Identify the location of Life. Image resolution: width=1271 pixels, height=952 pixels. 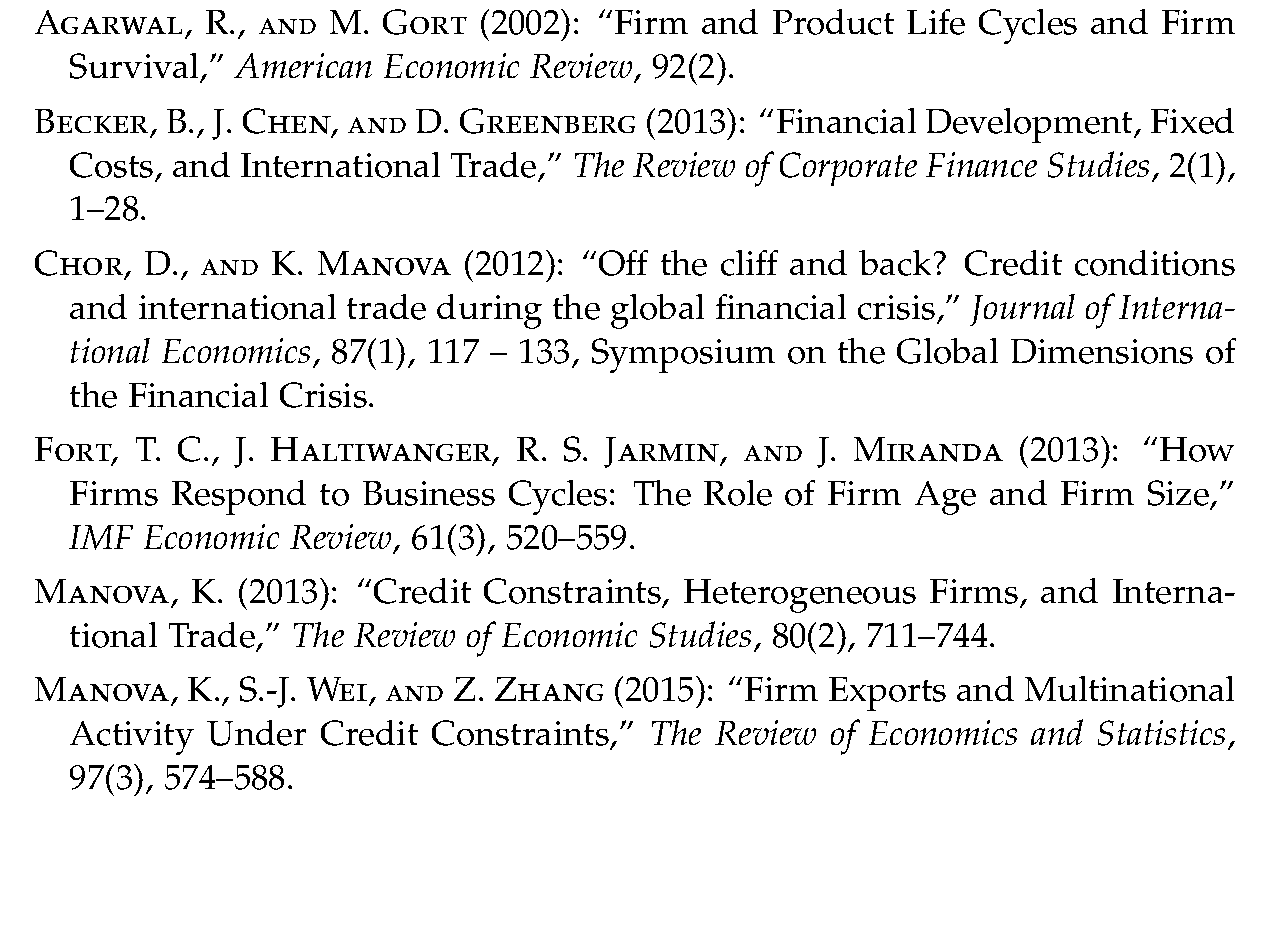
(936, 22).
